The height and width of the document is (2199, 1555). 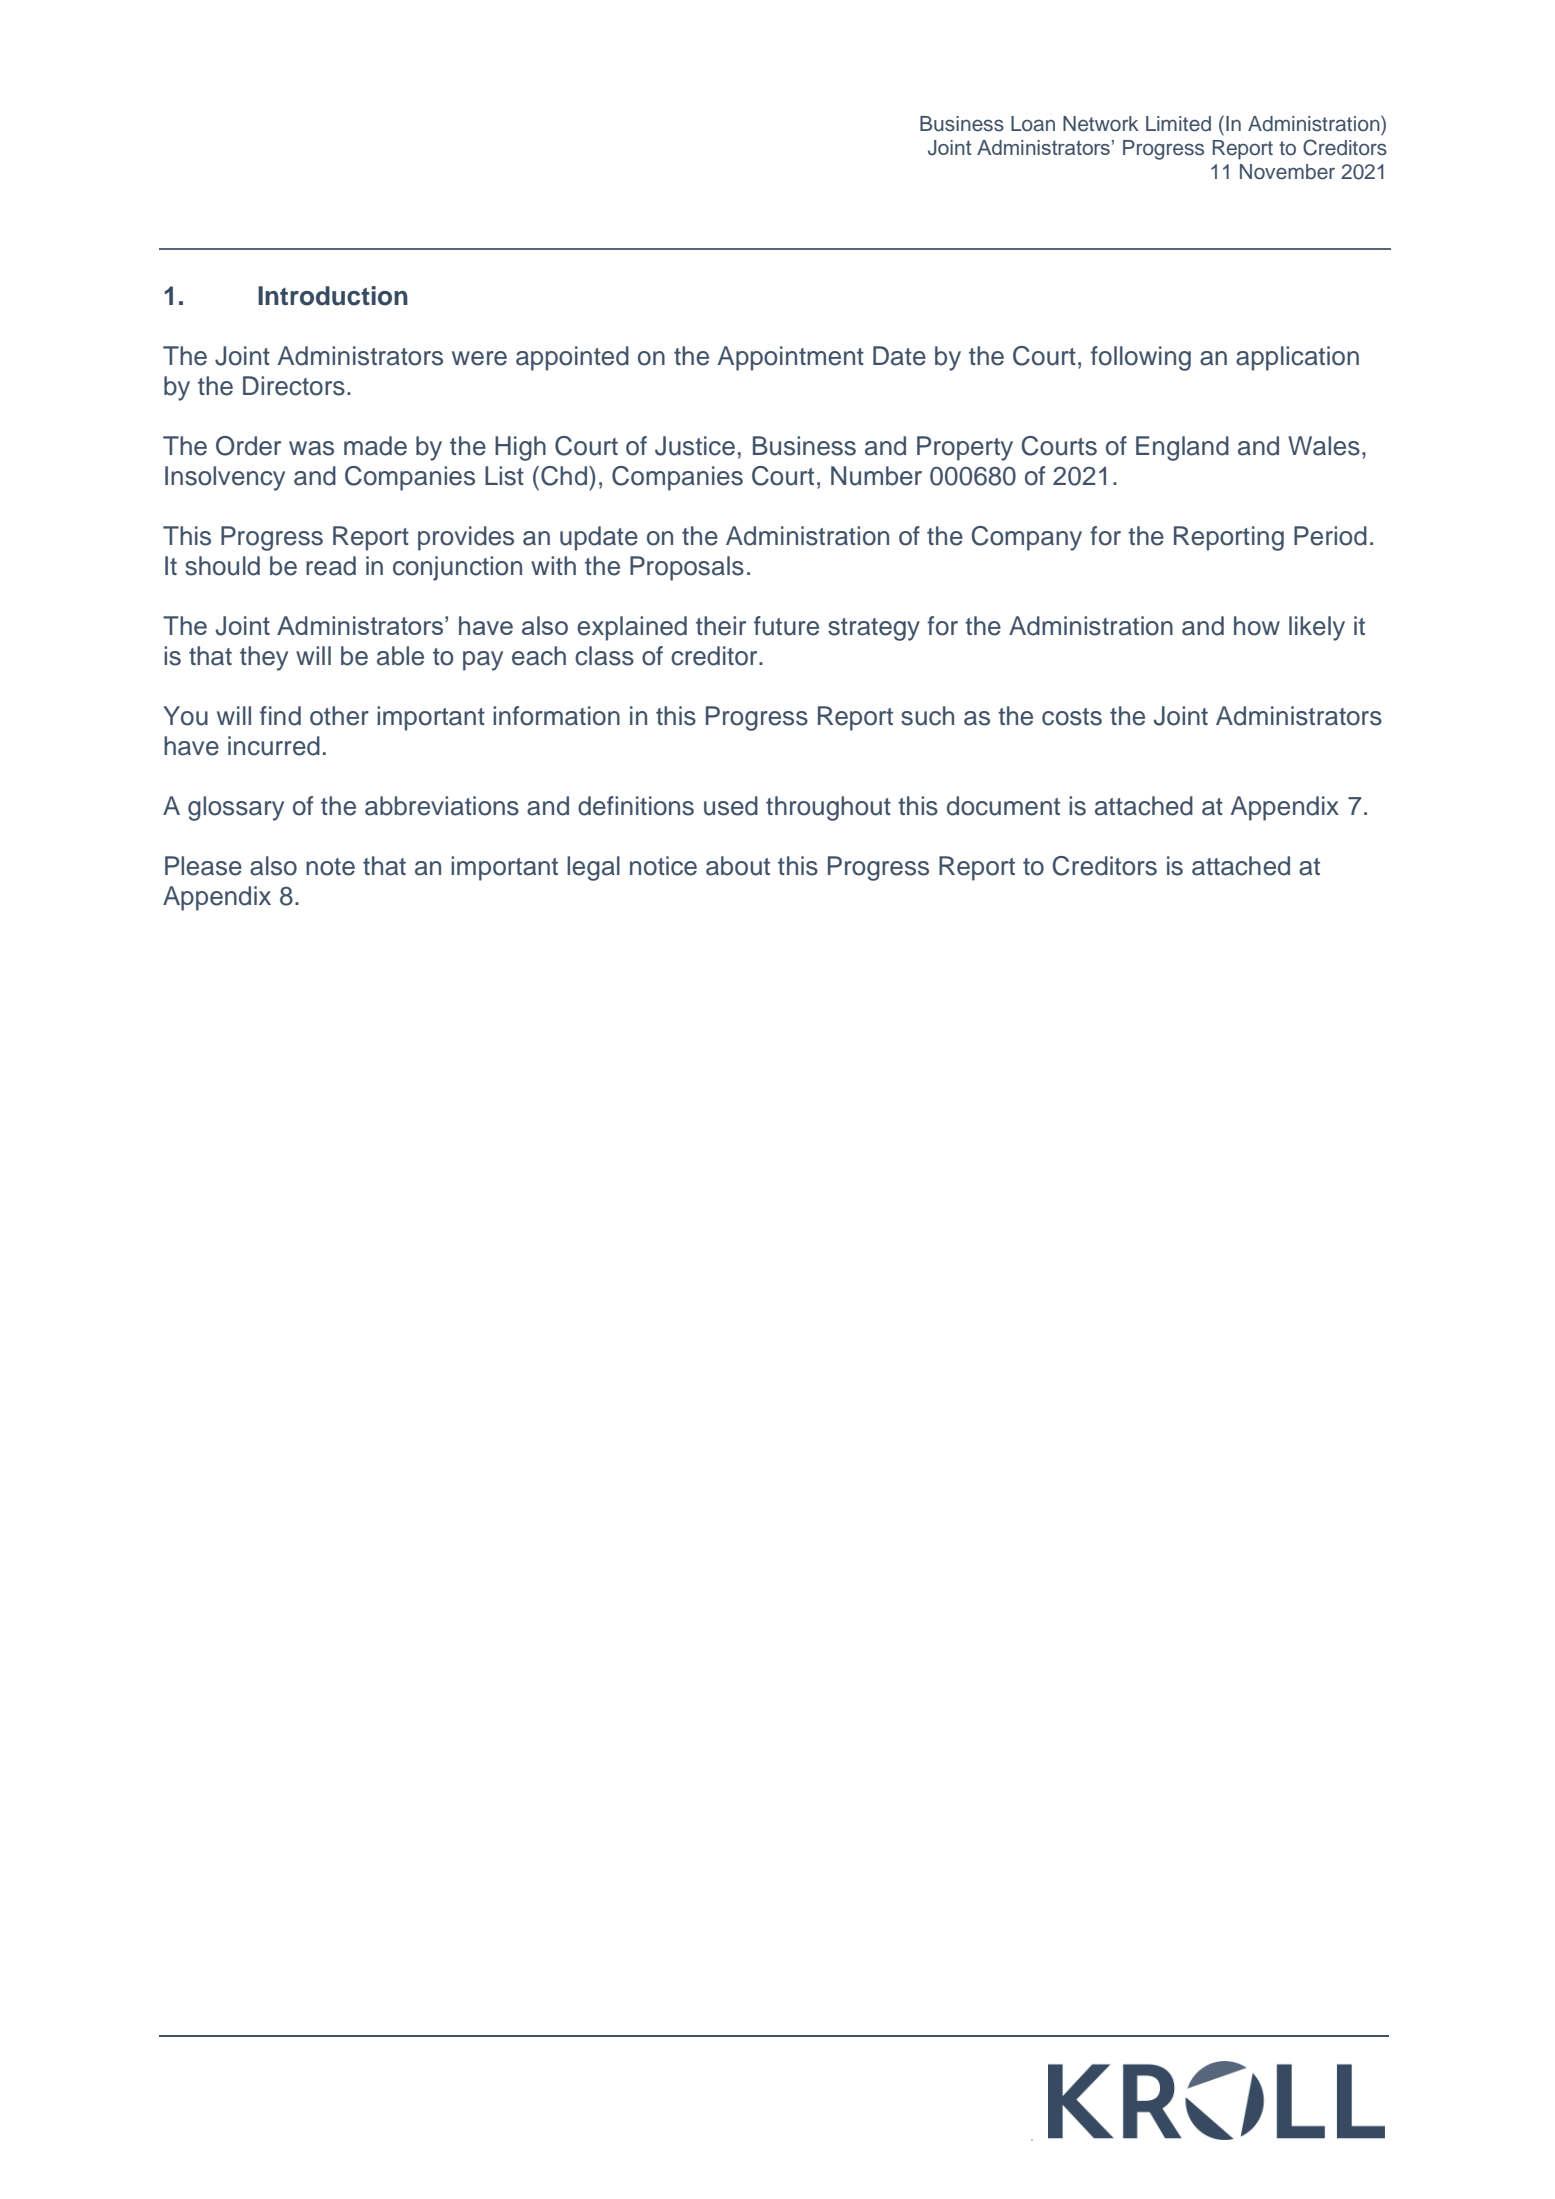 I want to click on note, so click(x=330, y=867).
